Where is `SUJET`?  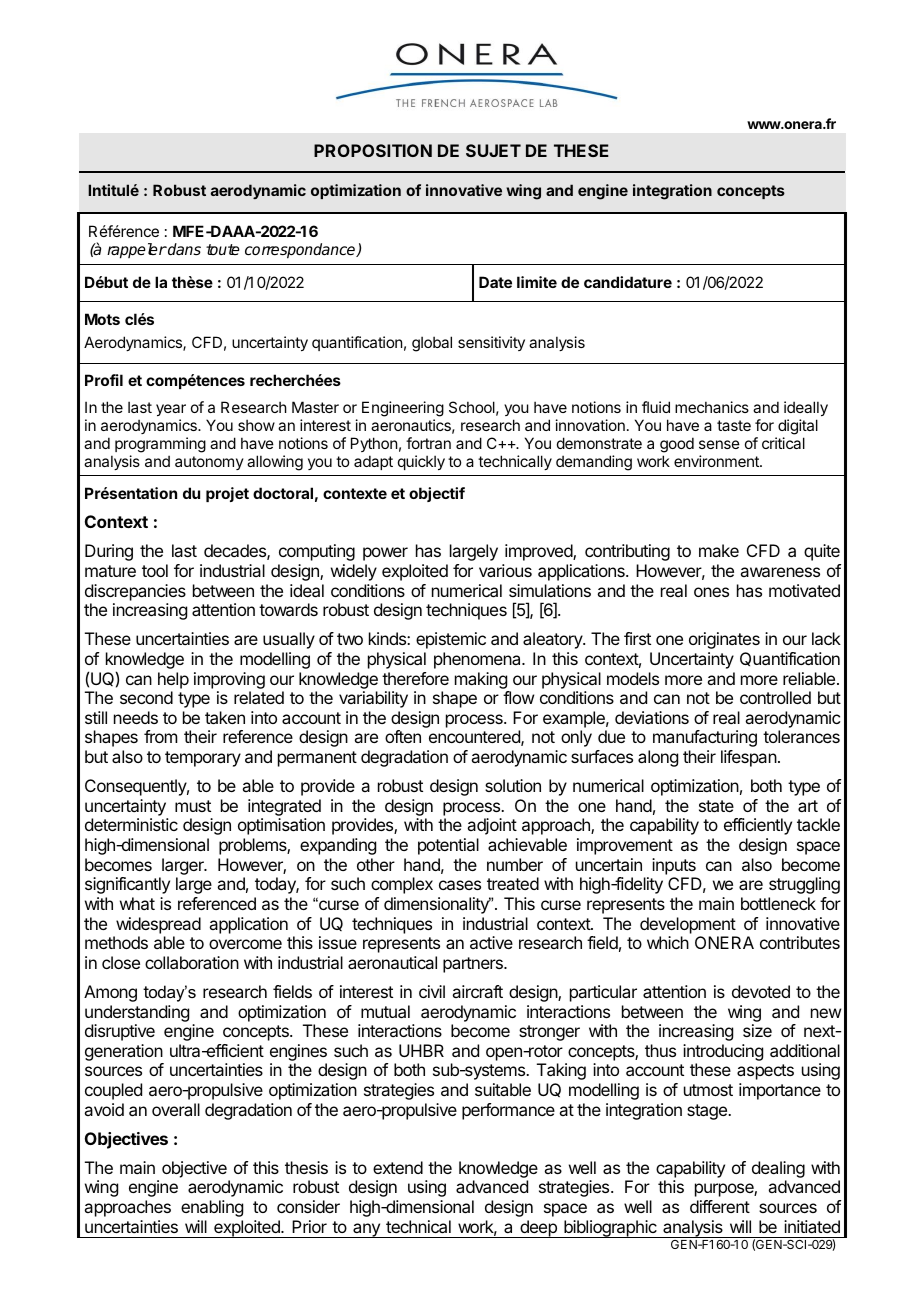
SUJET is located at coordinates (493, 150).
